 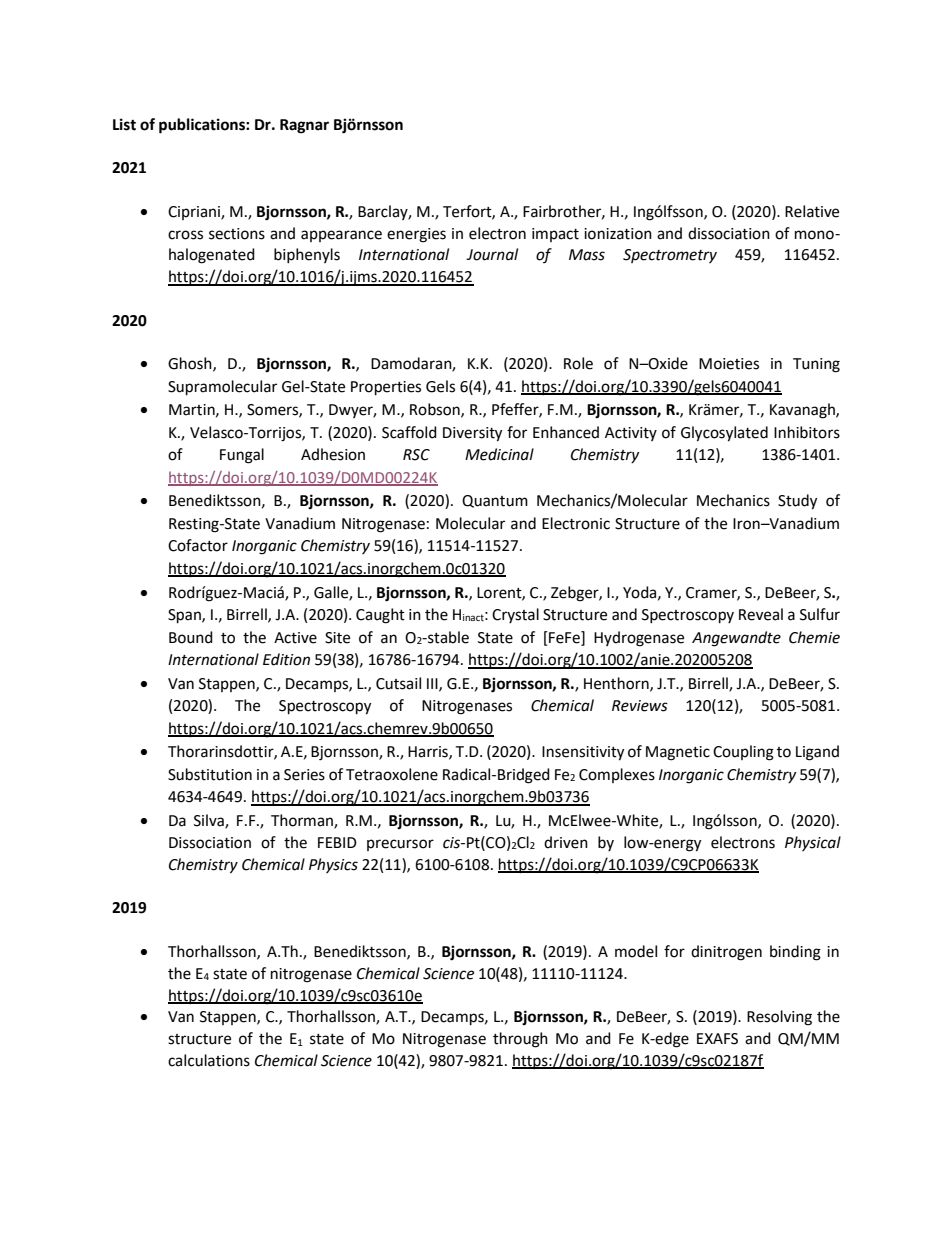 I want to click on III, so click(x=433, y=684).
